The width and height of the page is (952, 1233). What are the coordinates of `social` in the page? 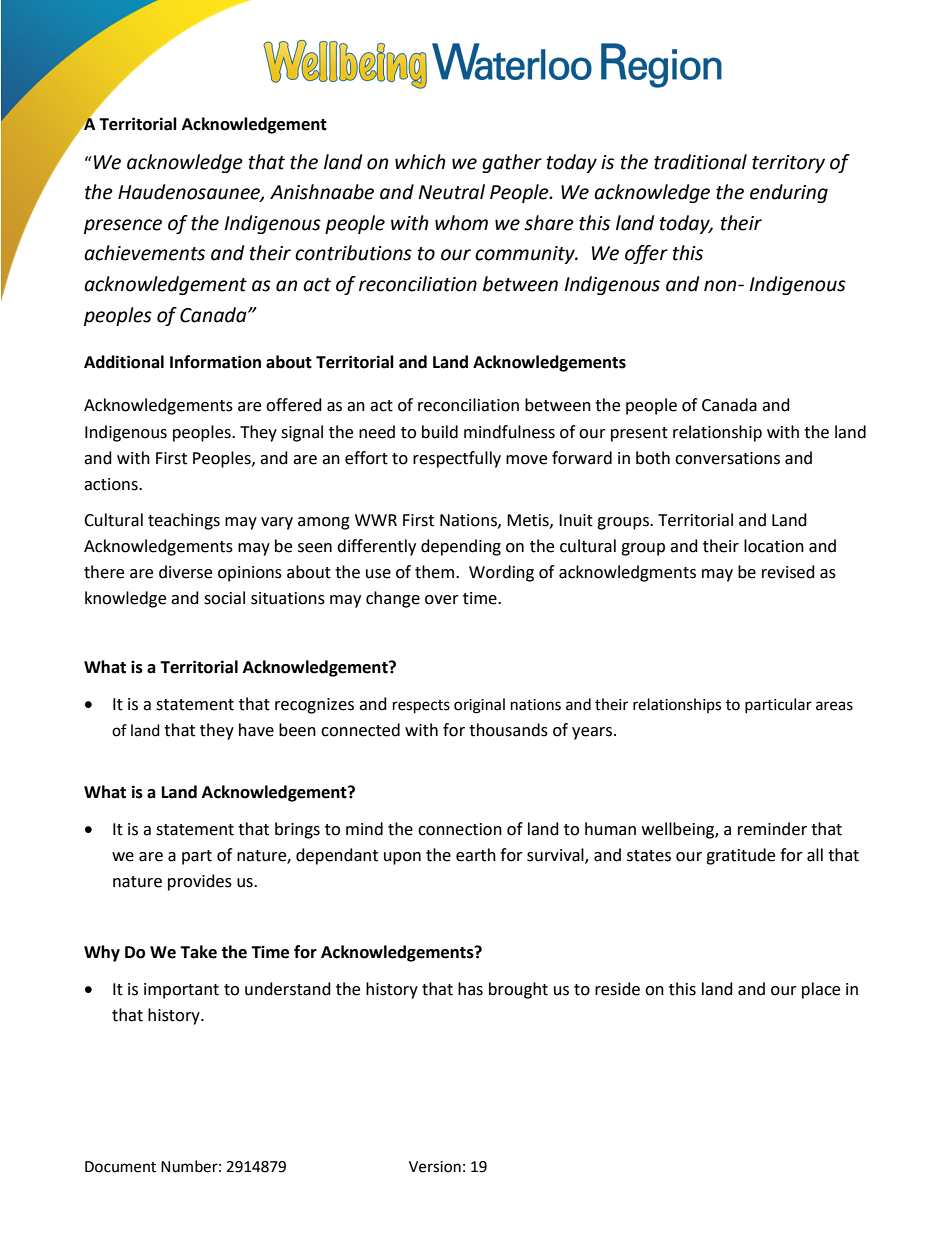 It's located at (224, 598).
